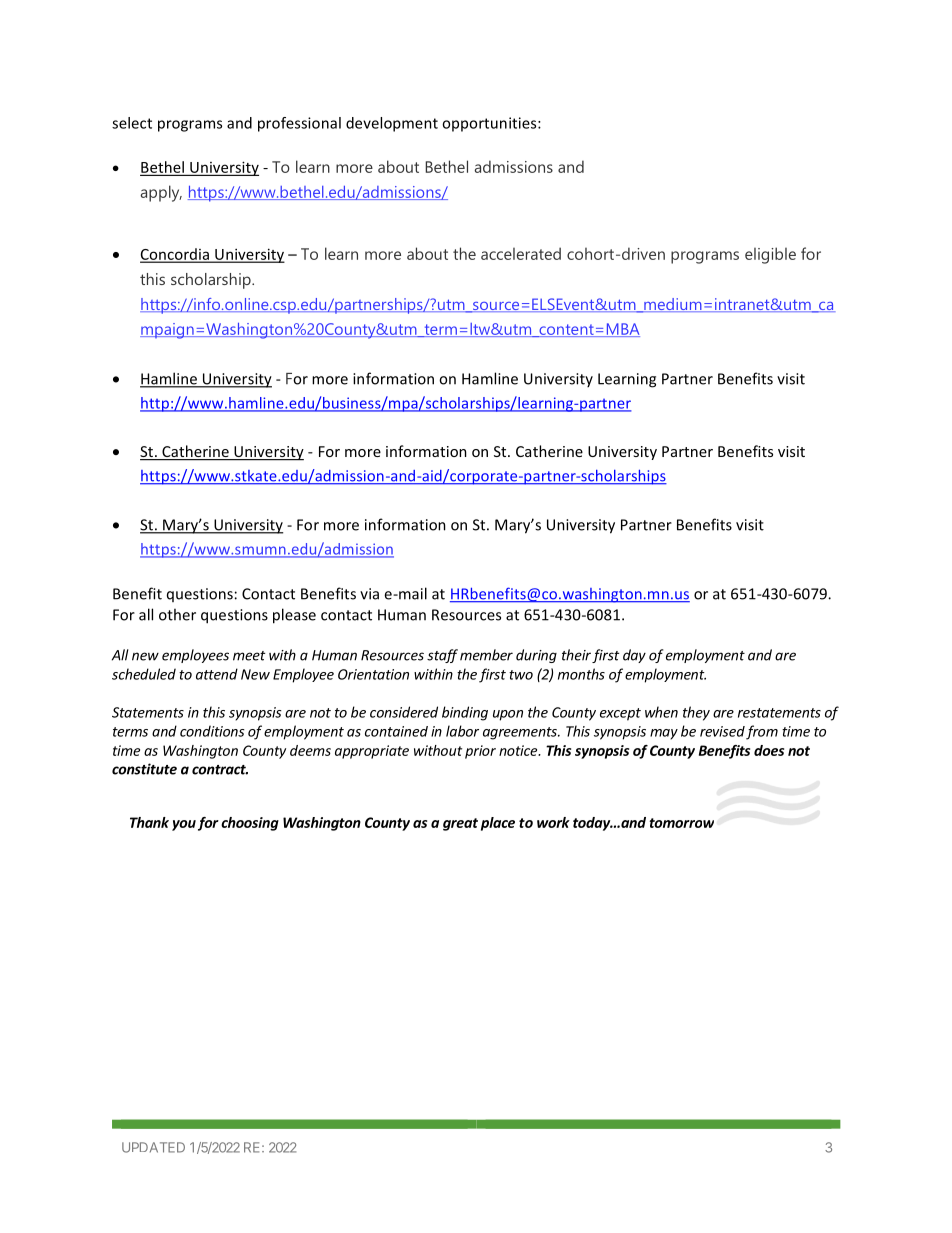 This screenshot has width=952, height=1233. I want to click on contract, so click(220, 770).
